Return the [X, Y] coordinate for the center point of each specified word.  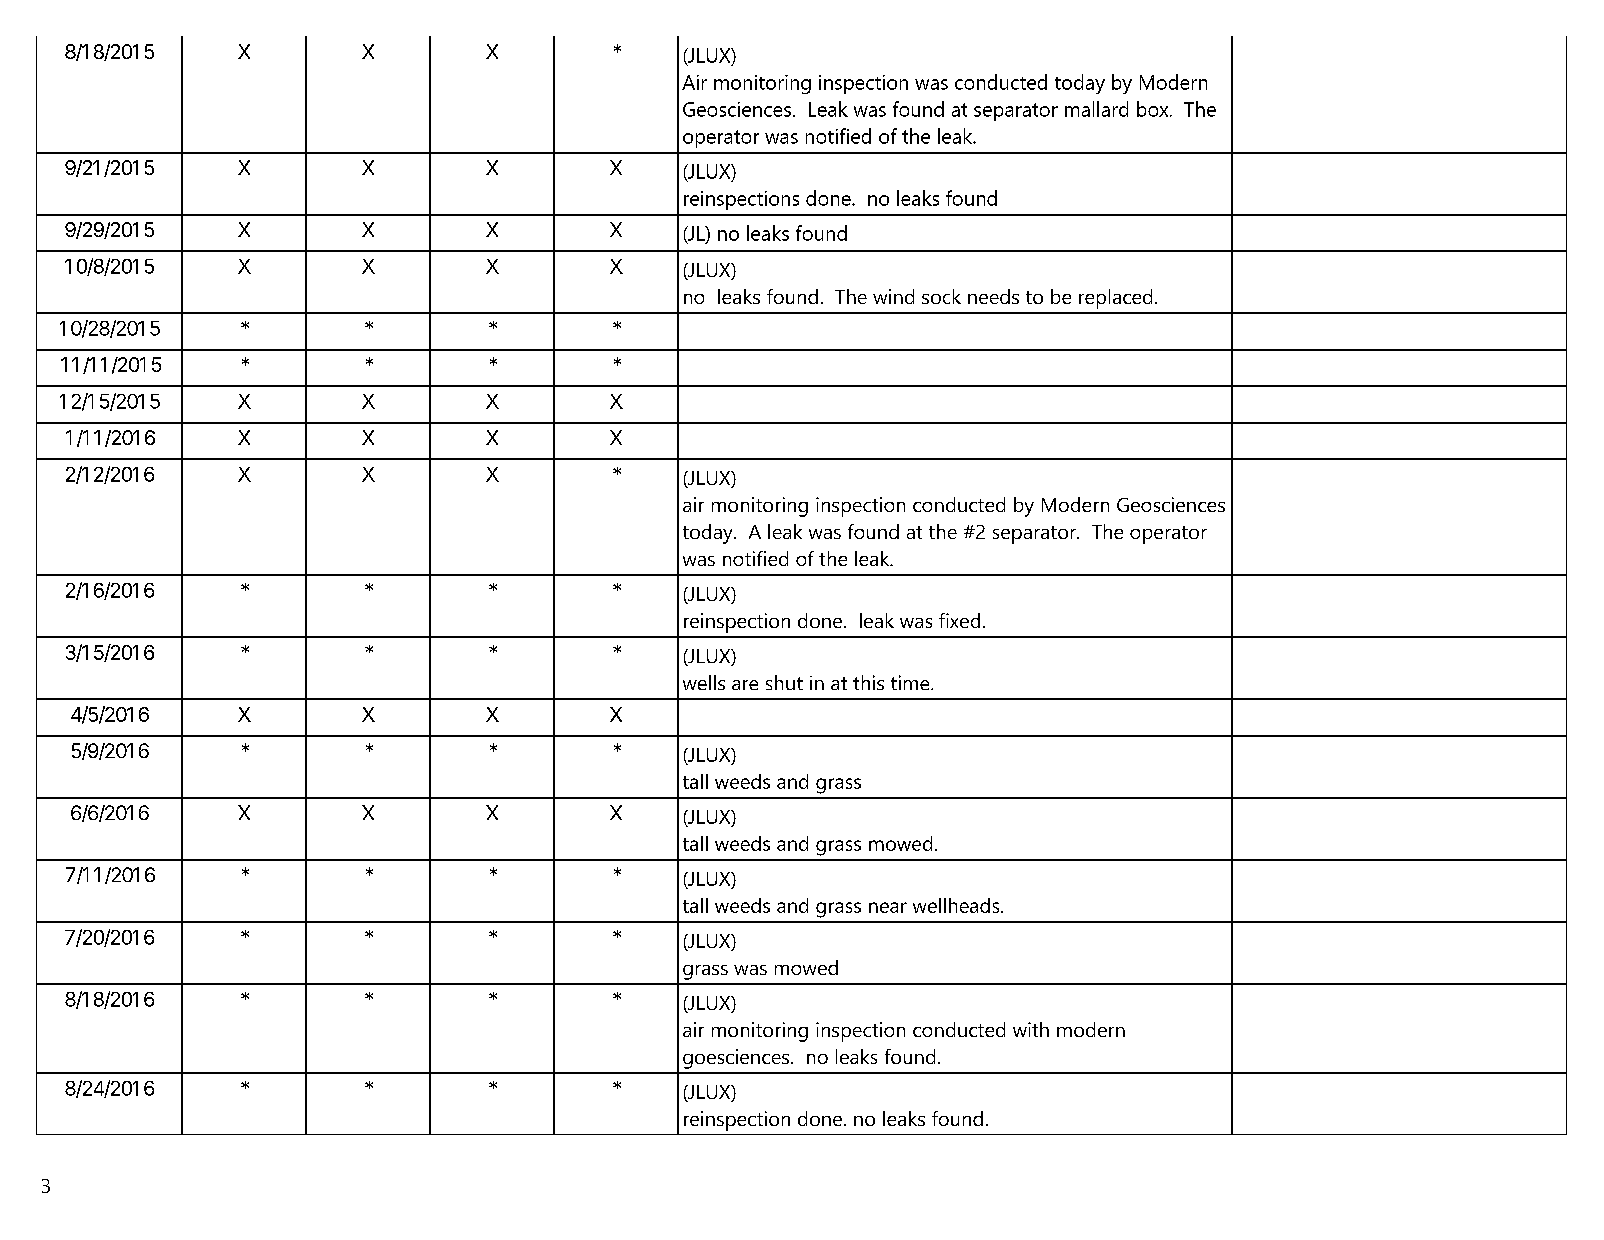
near [888, 907]
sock [941, 296]
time [911, 682]
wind [893, 296]
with [1031, 1029]
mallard [1096, 109]
